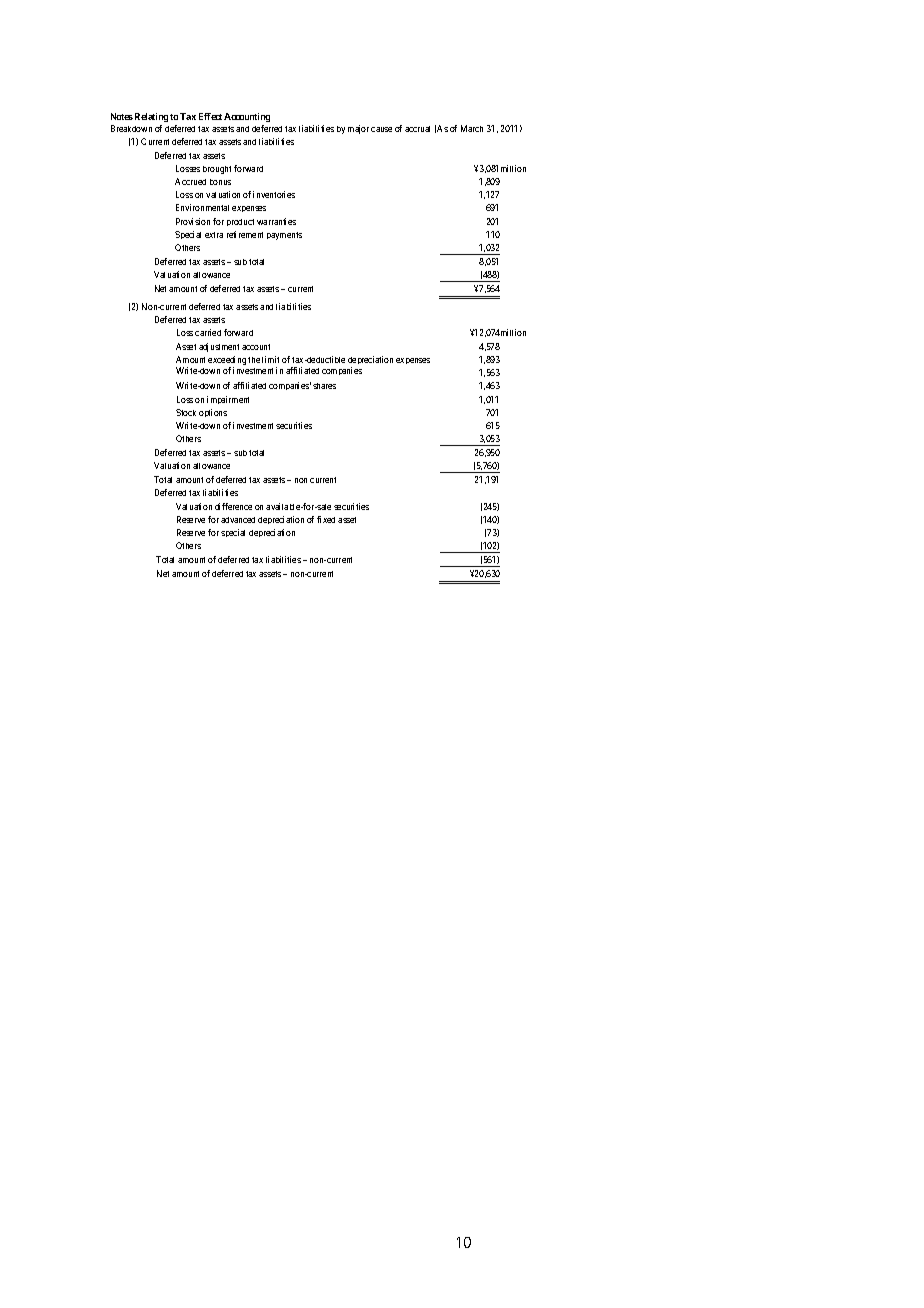 This page has height=1308, width=924. What do you see at coordinates (208, 332) in the page?
I see `carried` at bounding box center [208, 332].
